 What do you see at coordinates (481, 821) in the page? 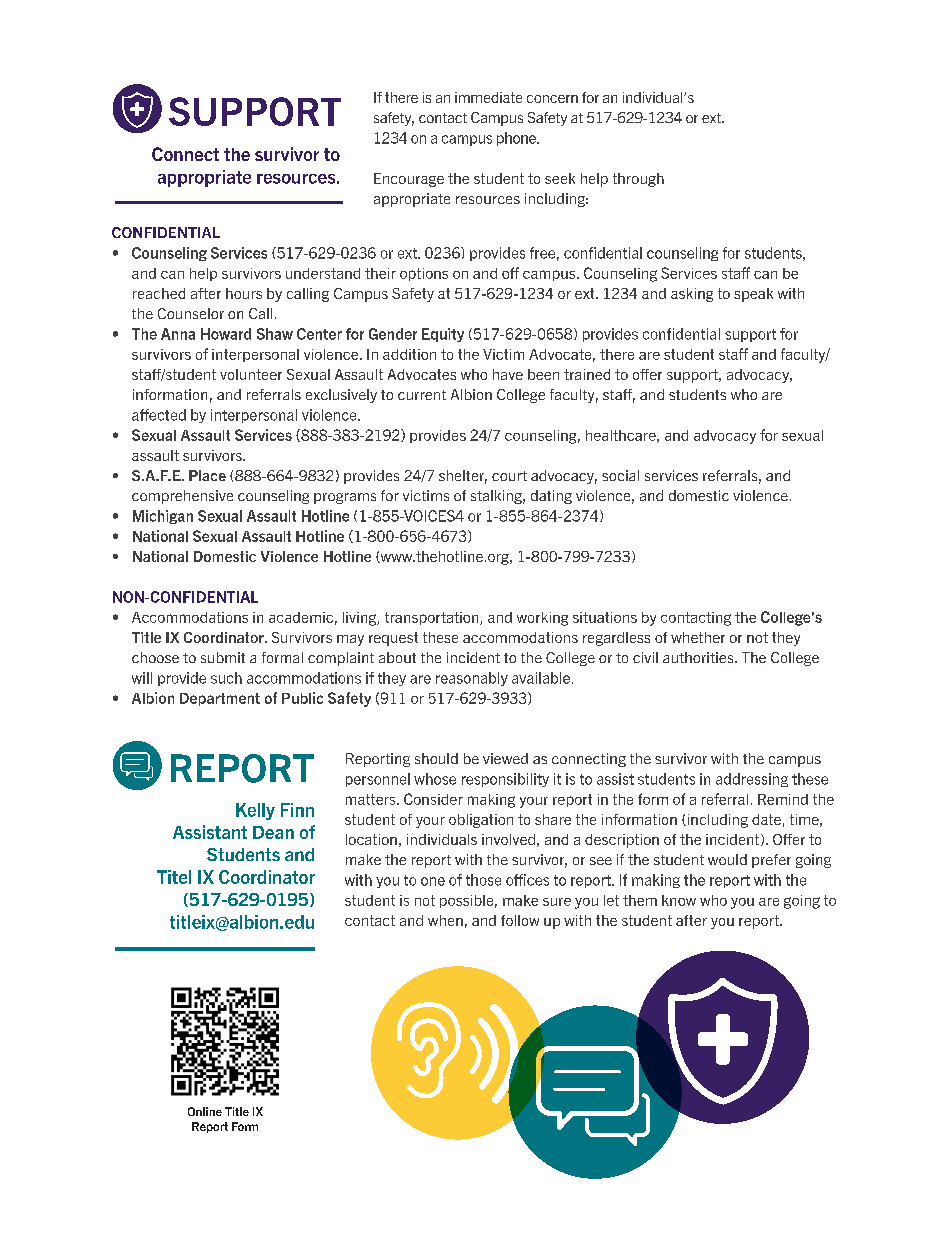
I see `obligation` at bounding box center [481, 821].
